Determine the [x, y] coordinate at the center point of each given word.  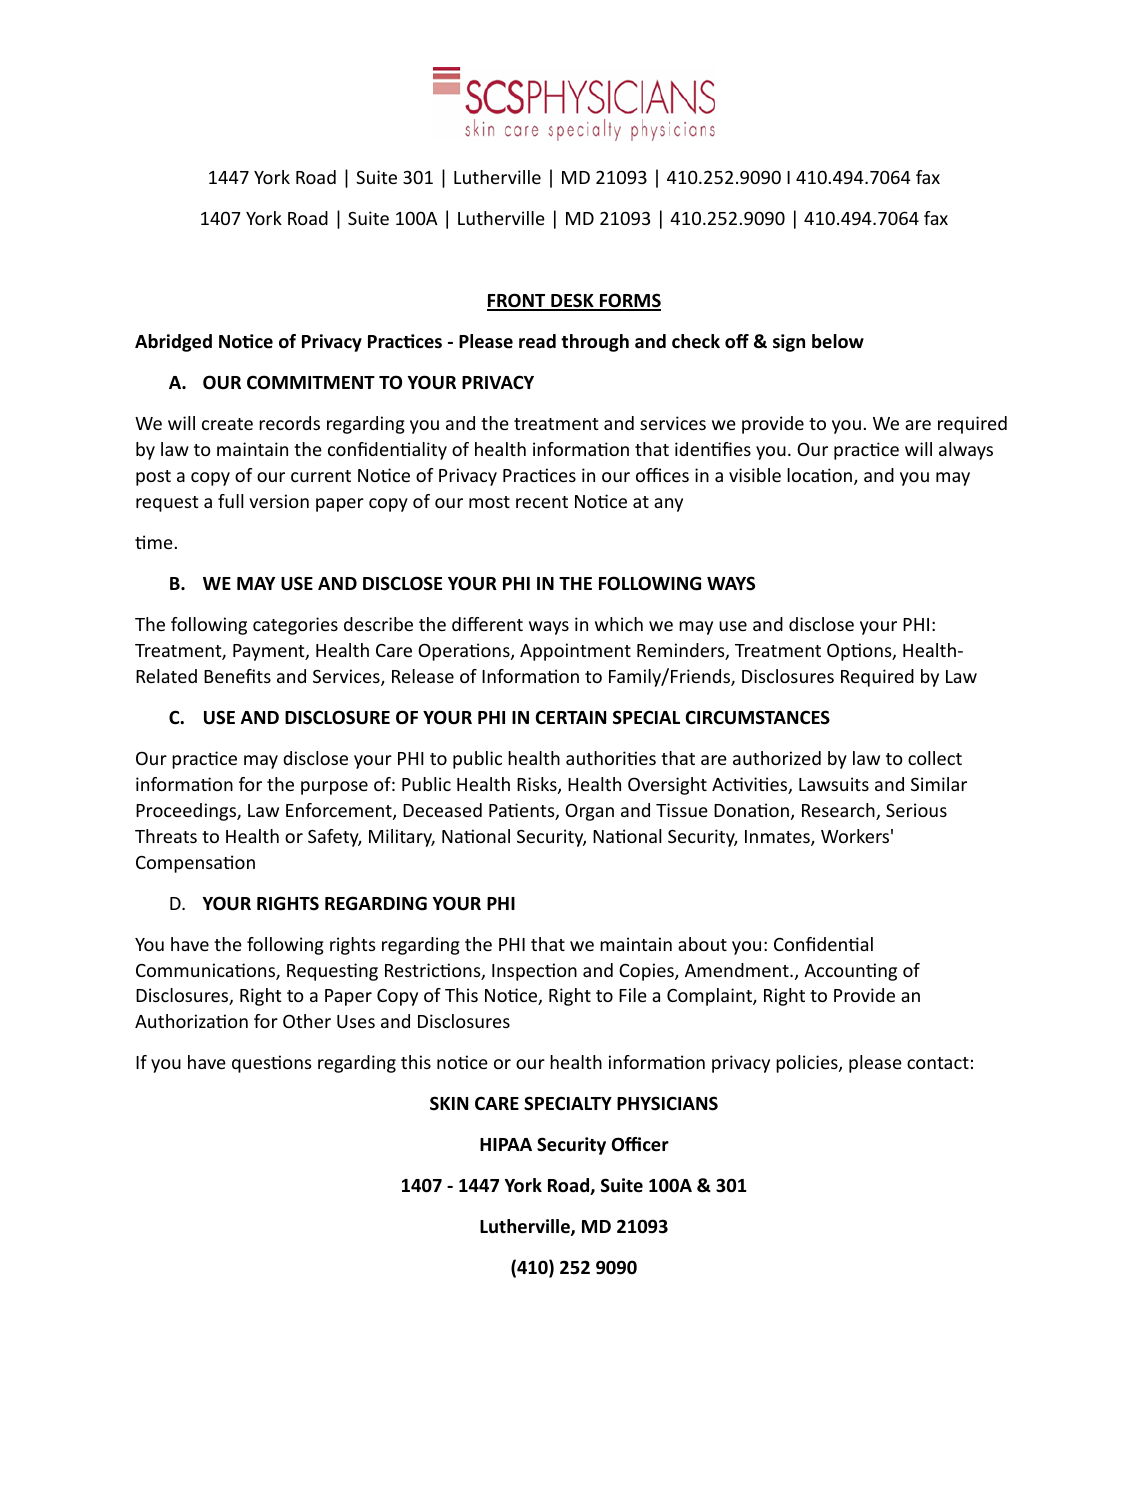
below [838, 341]
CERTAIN [571, 717]
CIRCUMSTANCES [758, 717]
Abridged [173, 343]
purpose [334, 788]
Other [307, 1021]
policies [808, 1064]
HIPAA [506, 1144]
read [537, 341]
